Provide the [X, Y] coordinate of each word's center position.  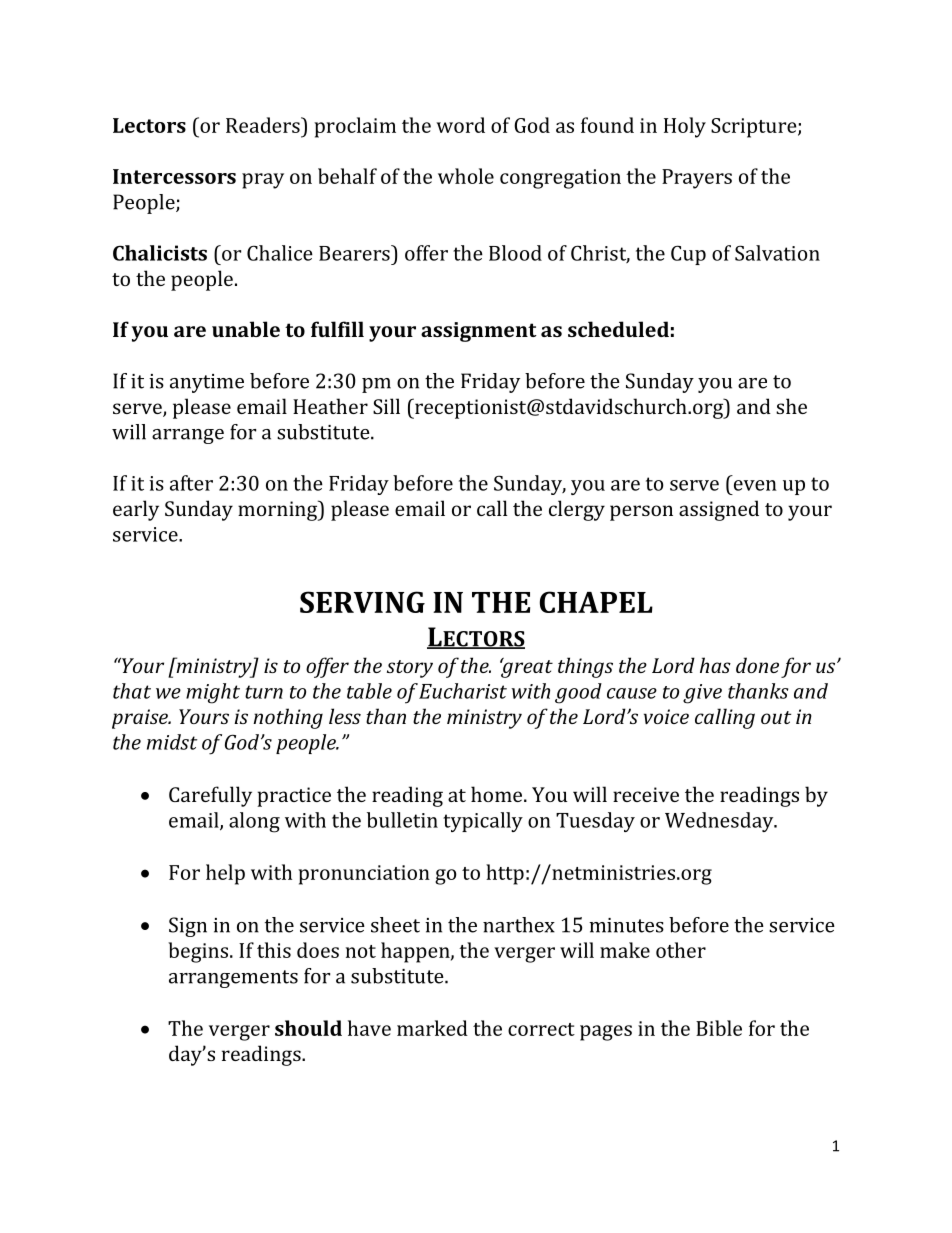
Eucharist [463, 691]
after [191, 483]
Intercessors [174, 176]
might [213, 693]
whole [466, 176]
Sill [386, 406]
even [755, 485]
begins [199, 952]
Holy [685, 127]
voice [666, 716]
